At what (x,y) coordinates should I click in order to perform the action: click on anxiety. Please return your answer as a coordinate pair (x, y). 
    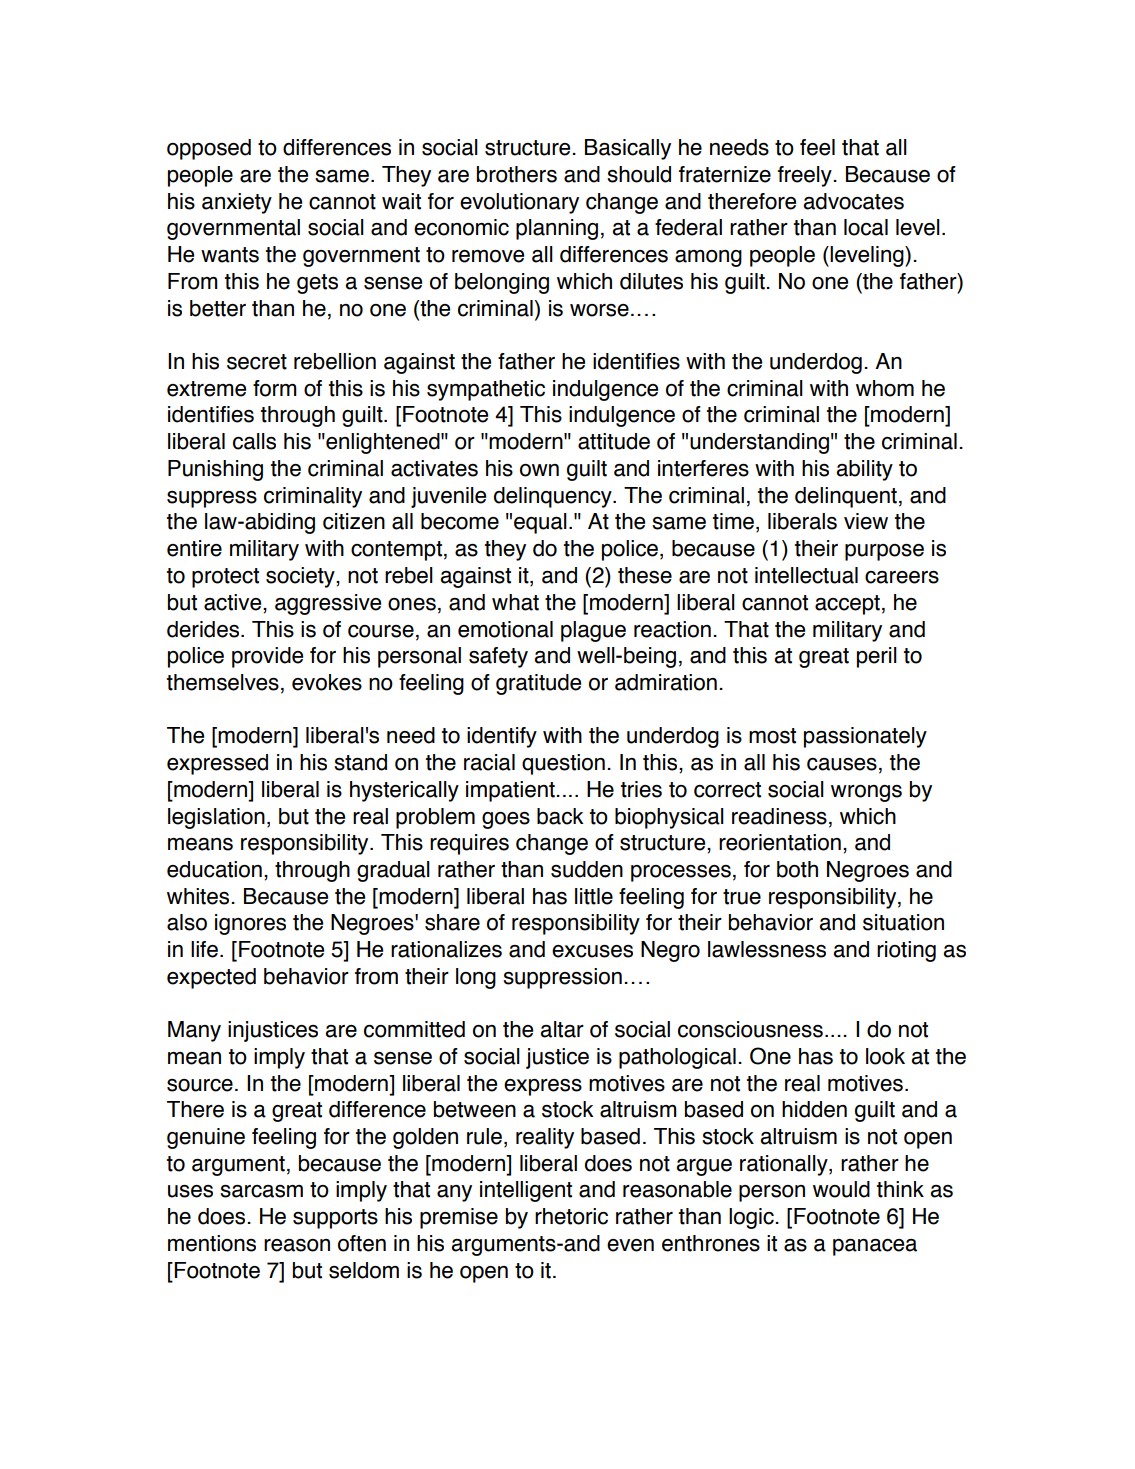
    Looking at the image, I should click on (237, 203).
